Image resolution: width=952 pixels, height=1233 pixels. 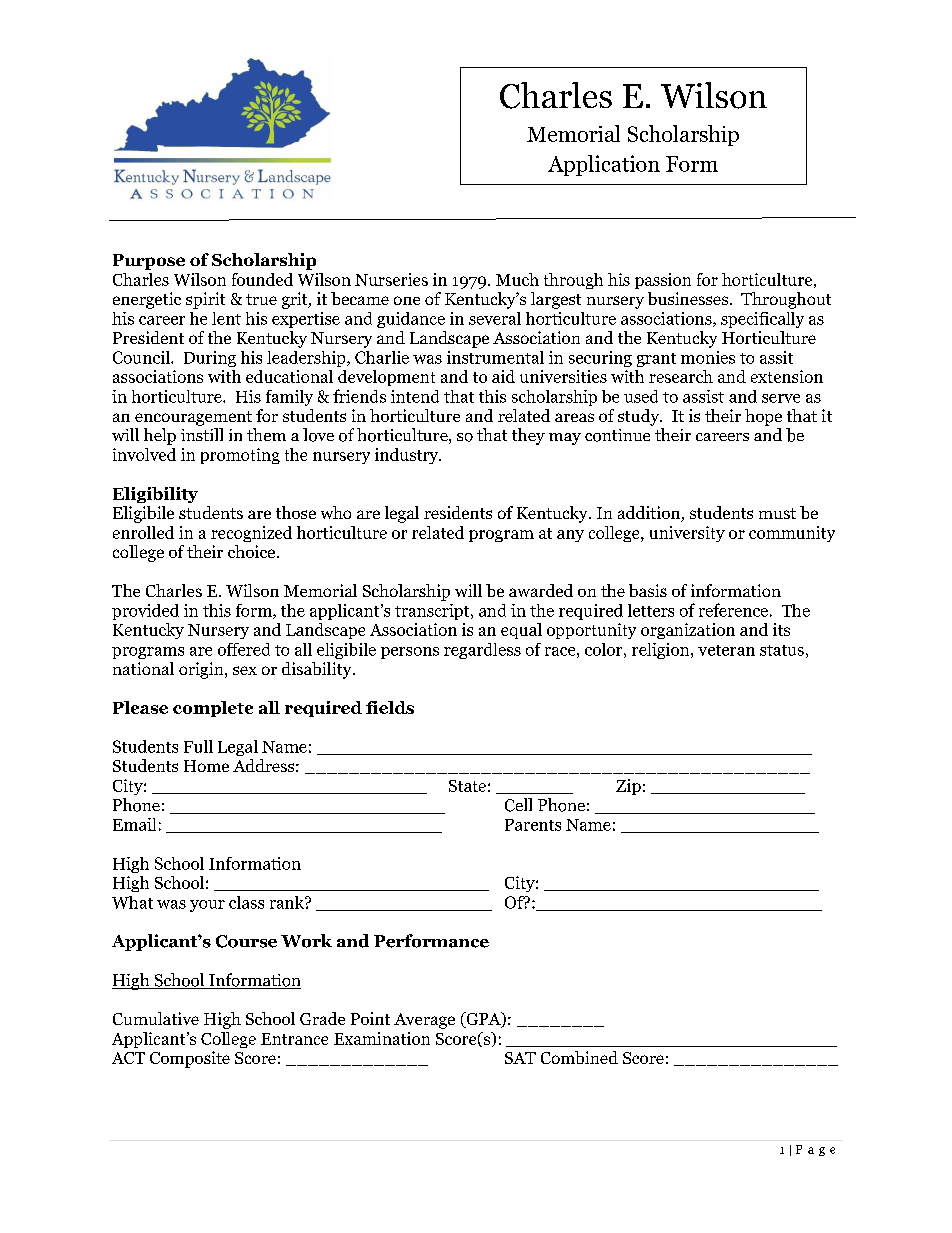 I want to click on Much, so click(x=517, y=279).
